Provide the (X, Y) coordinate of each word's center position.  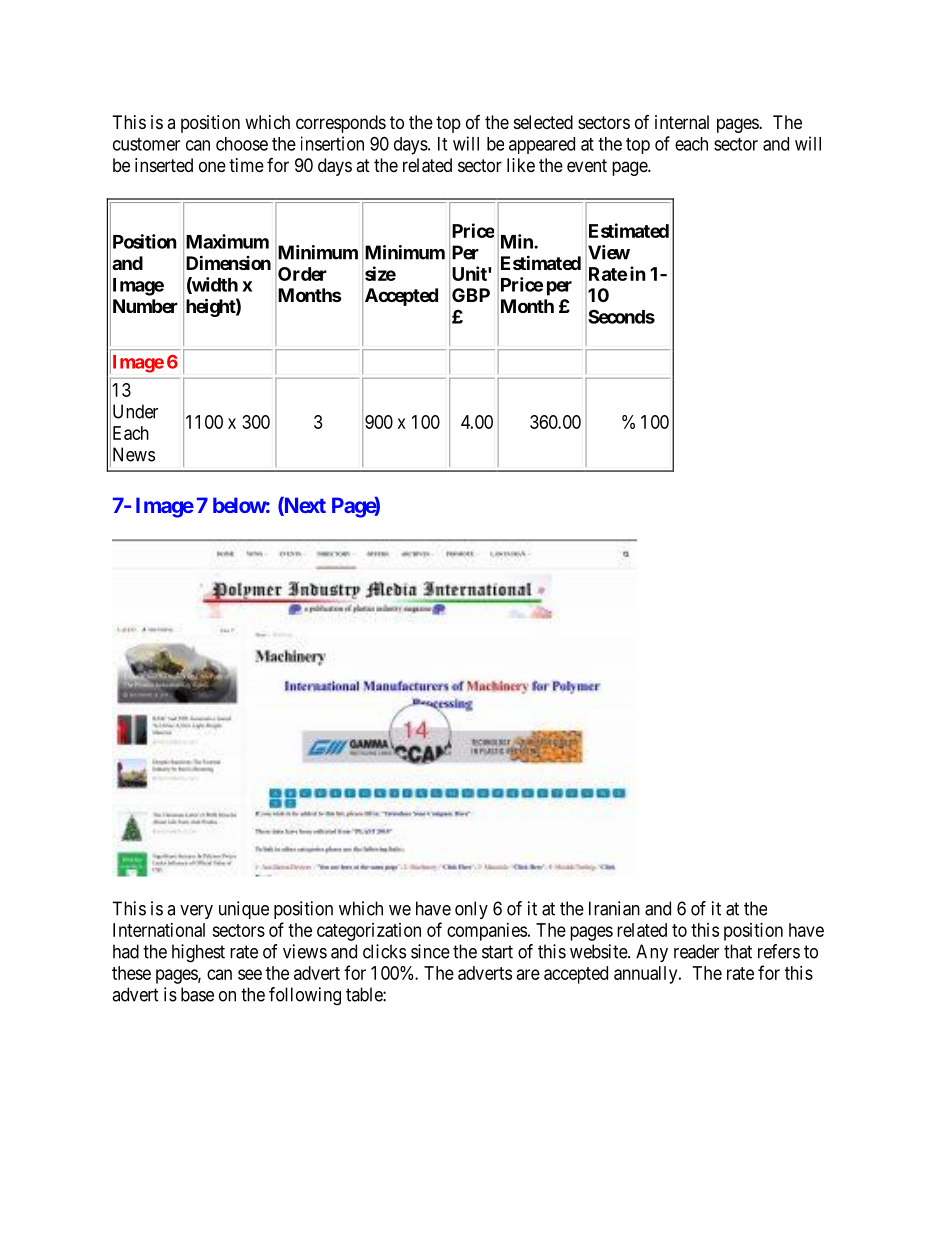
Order (302, 274)
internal (682, 122)
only (471, 910)
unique (244, 910)
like (521, 165)
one (212, 166)
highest (198, 953)
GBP (471, 295)
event (587, 165)
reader (696, 951)
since (430, 951)
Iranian (614, 908)
